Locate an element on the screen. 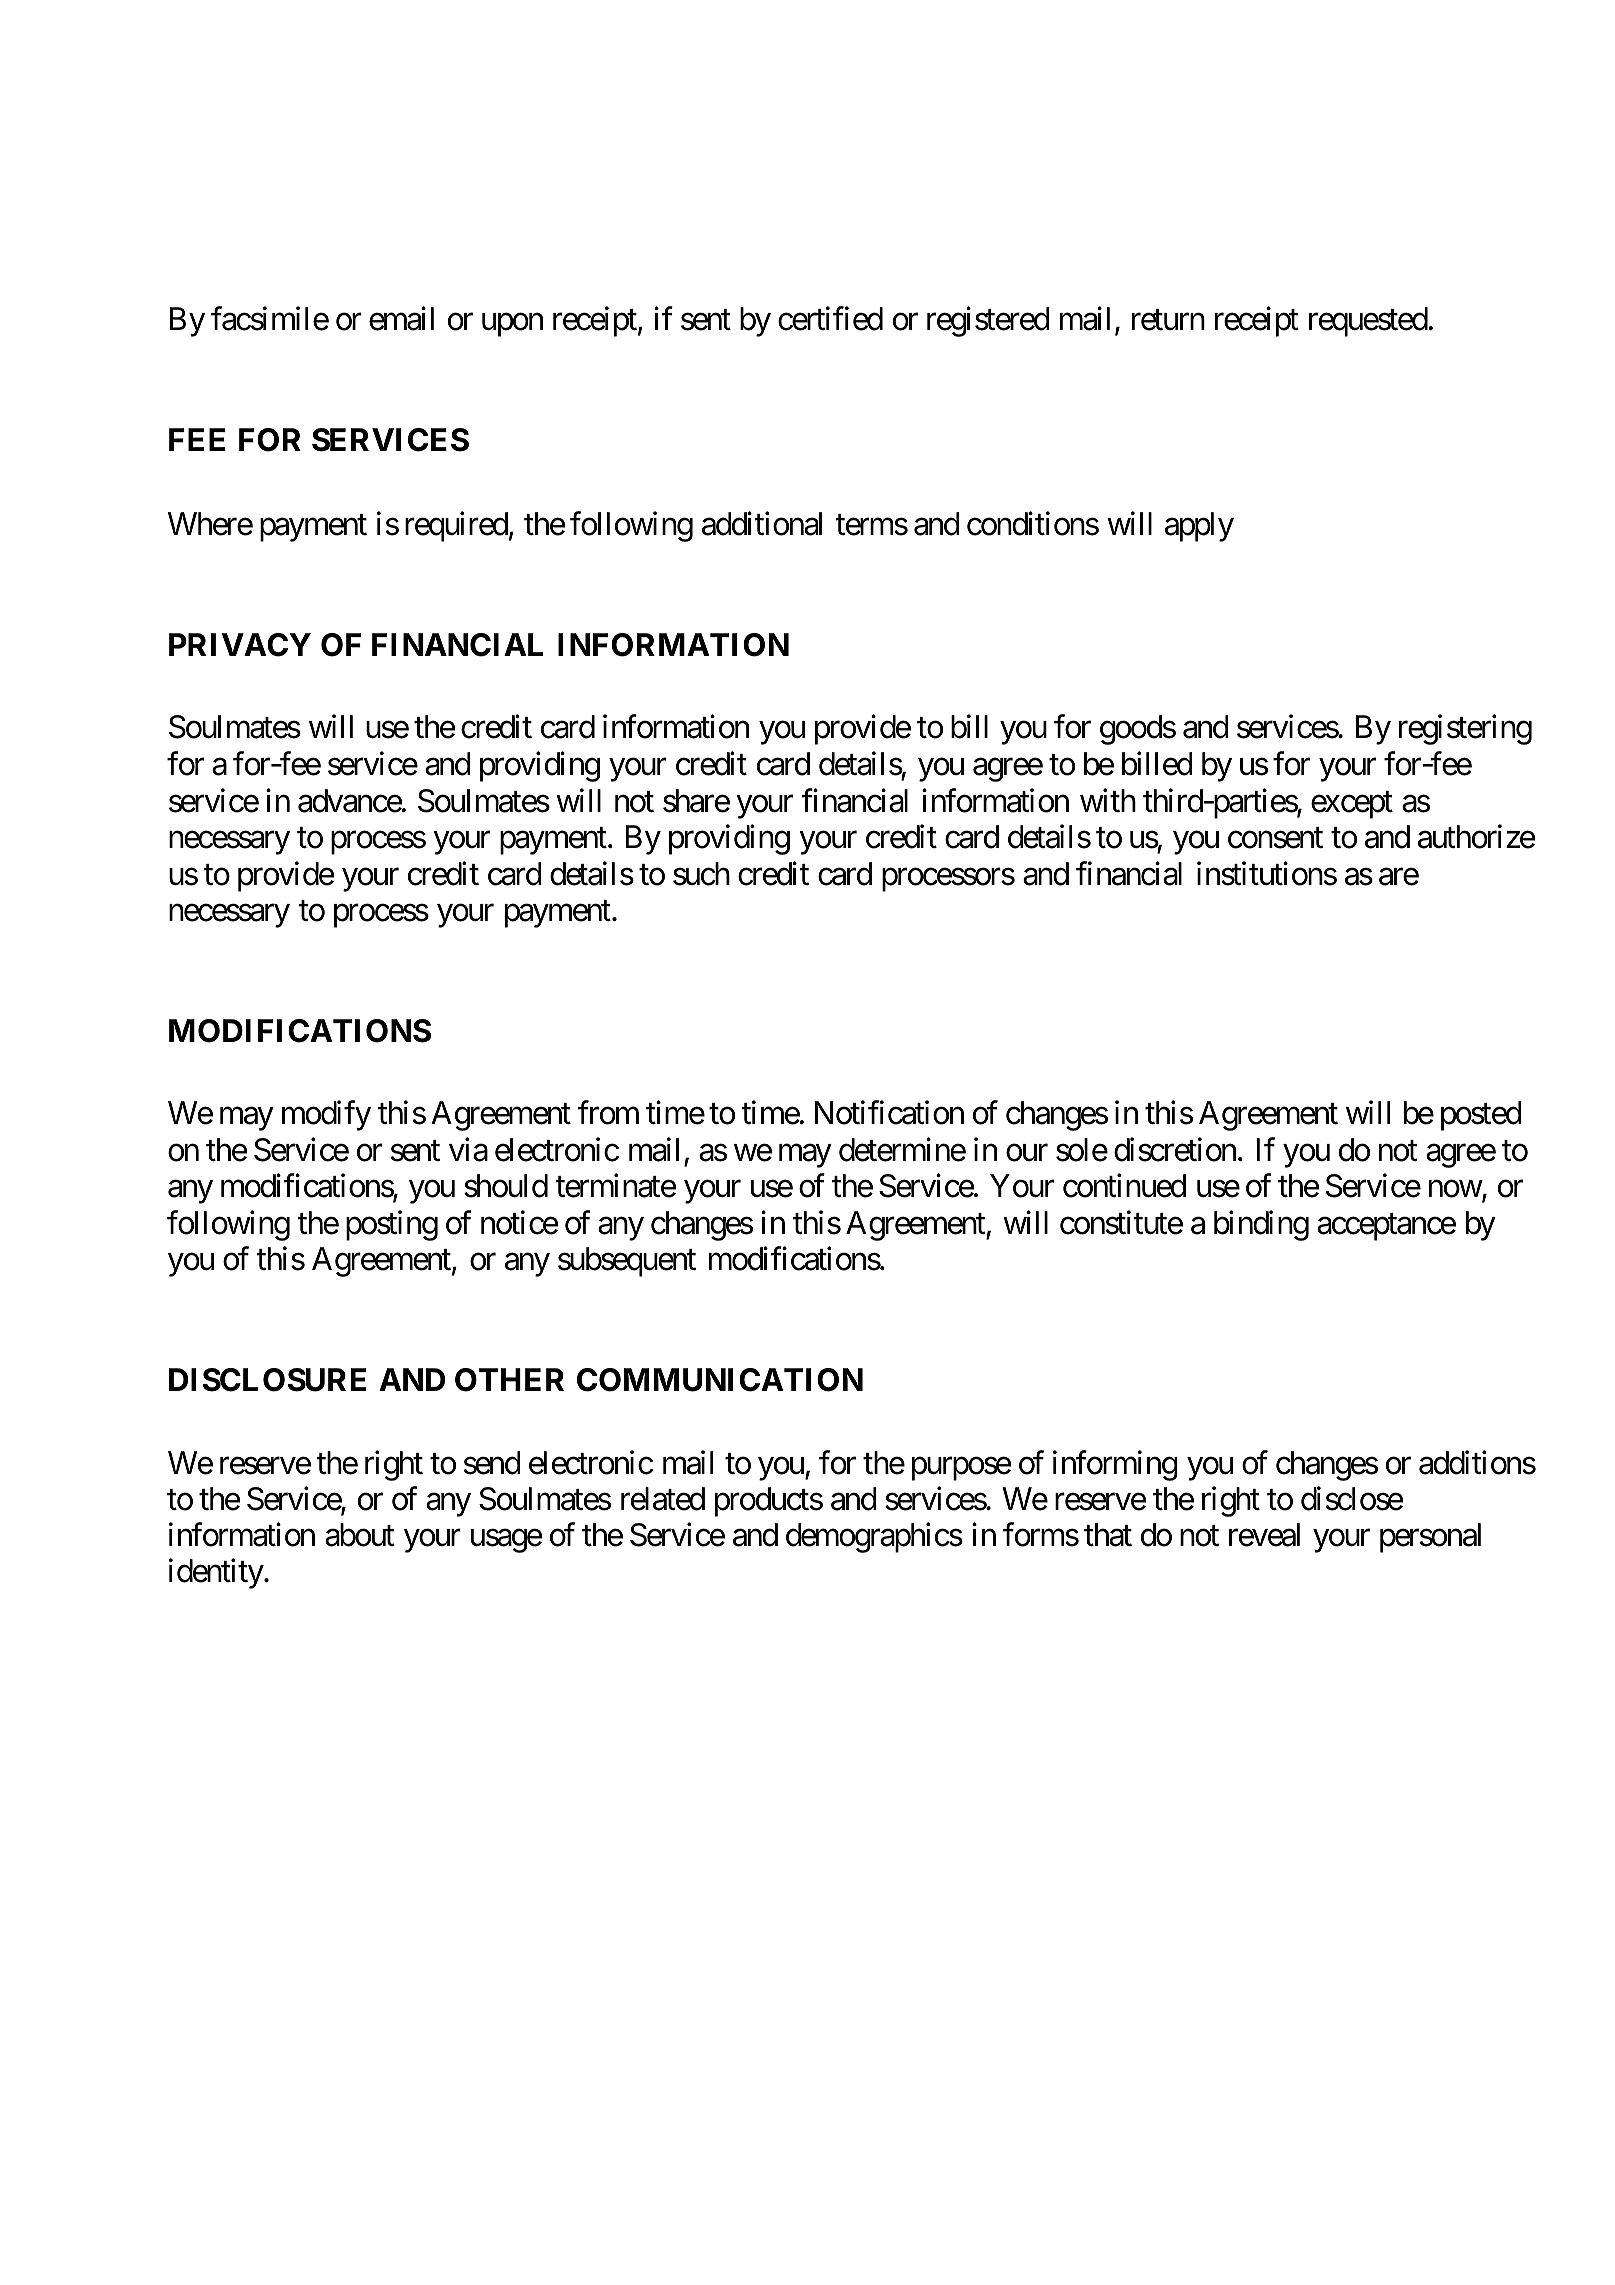 The image size is (1615, 2285). requested is located at coordinates (1369, 322).
